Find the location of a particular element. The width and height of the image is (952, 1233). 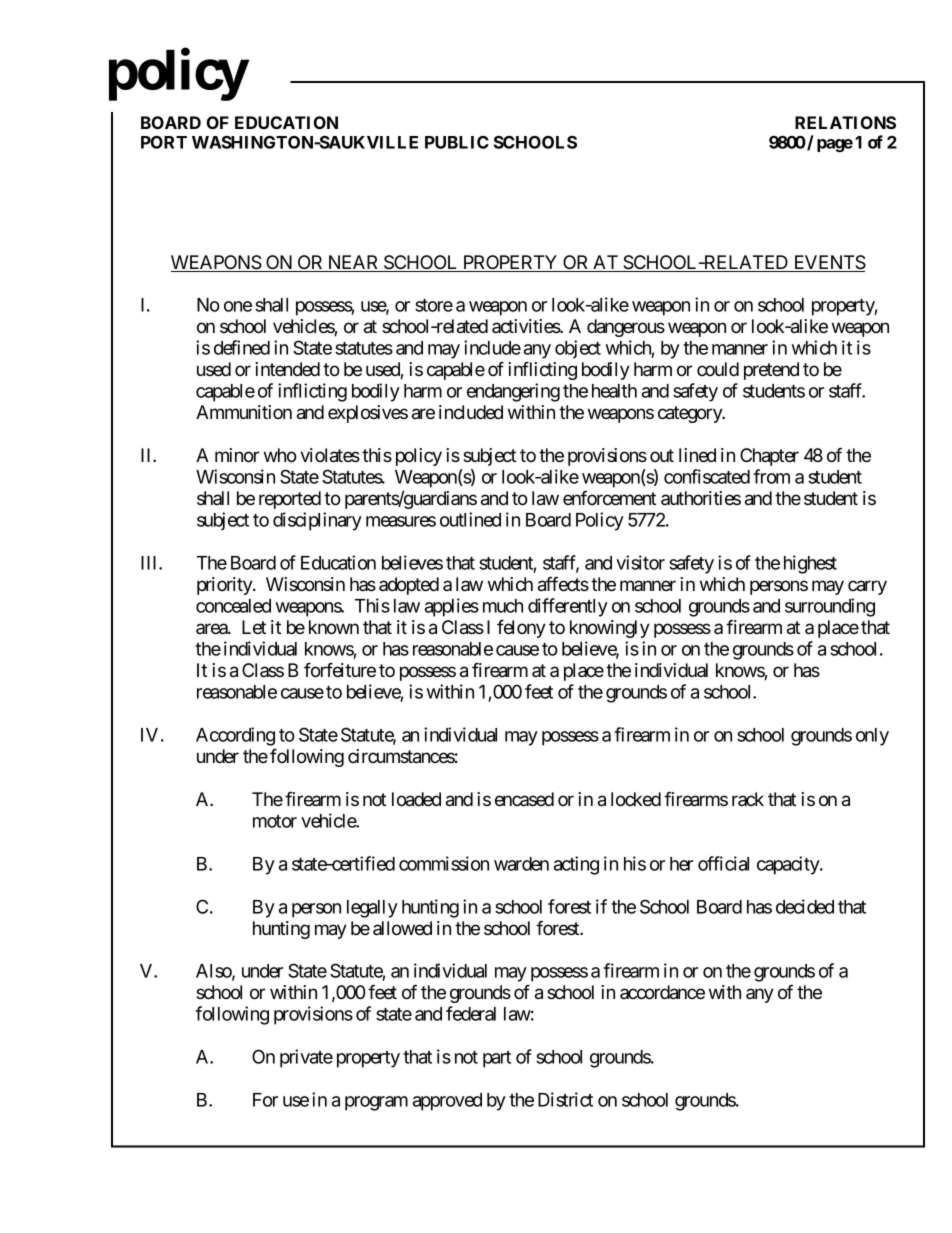

Chapter is located at coordinates (769, 457).
